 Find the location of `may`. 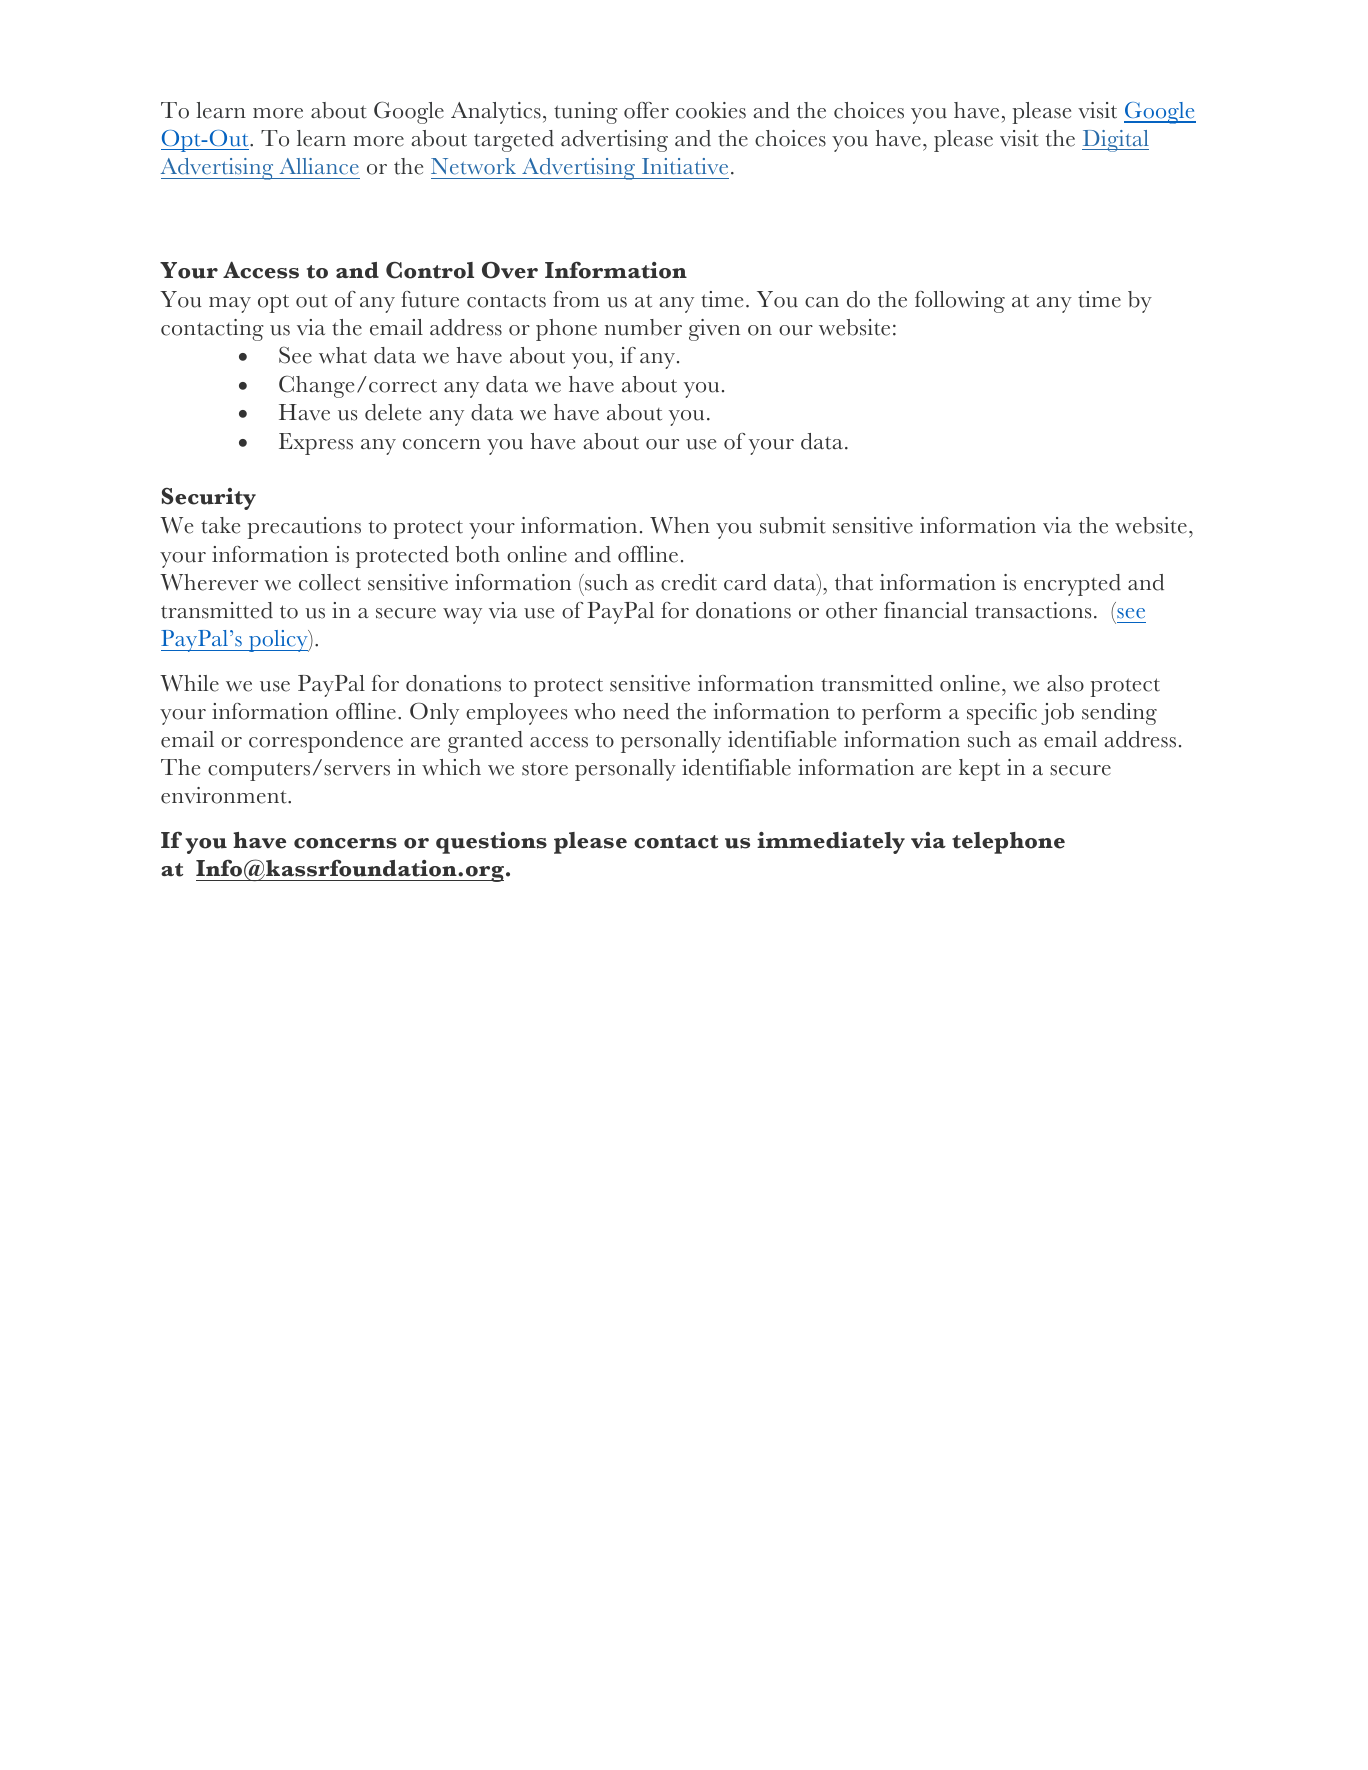

may is located at coordinates (230, 305).
